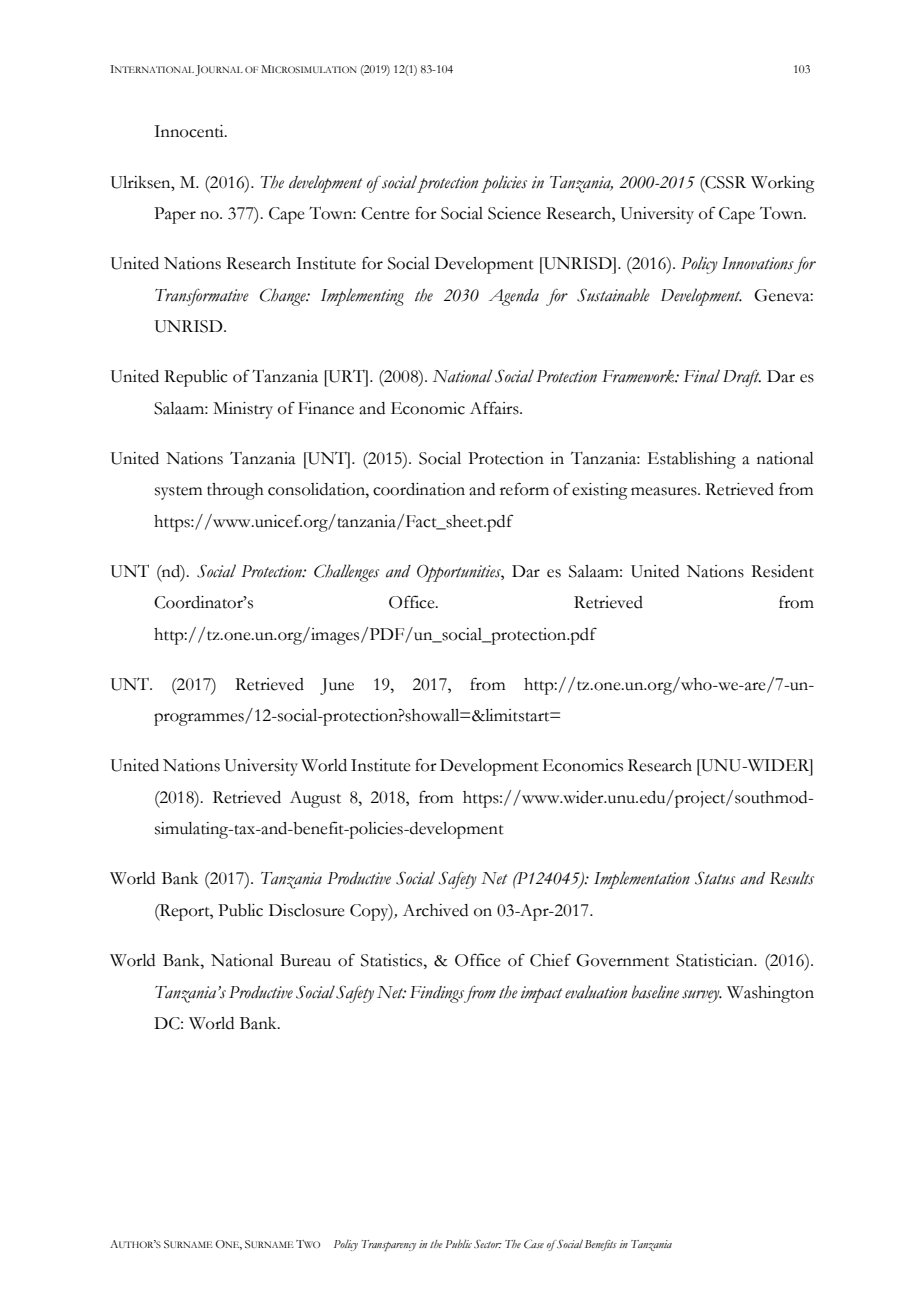 This screenshot has width=924, height=1308. Describe the element at coordinates (782, 571) in the screenshot. I see `Resident` at that location.
